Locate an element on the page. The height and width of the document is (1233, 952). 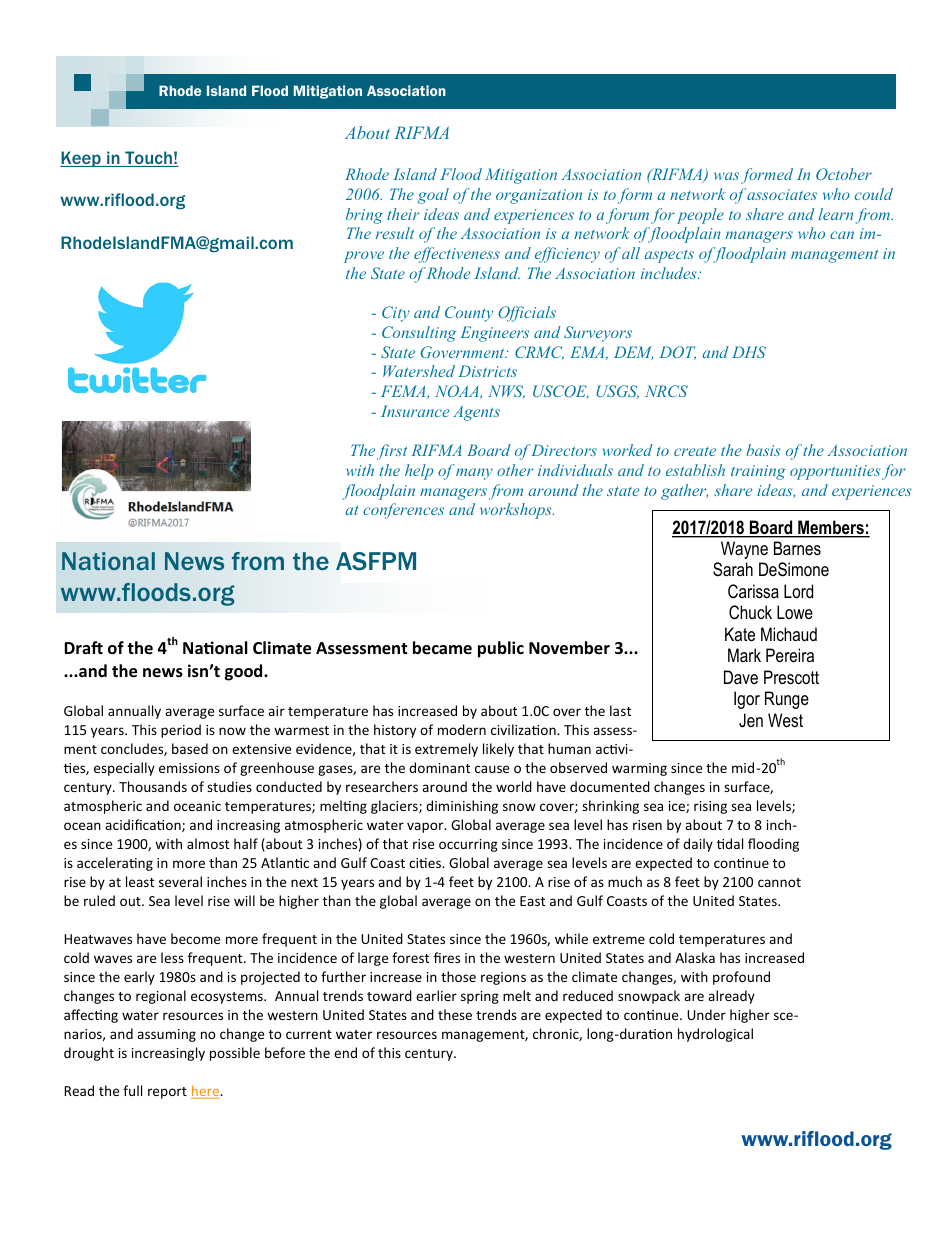
Michaud is located at coordinates (789, 634).
